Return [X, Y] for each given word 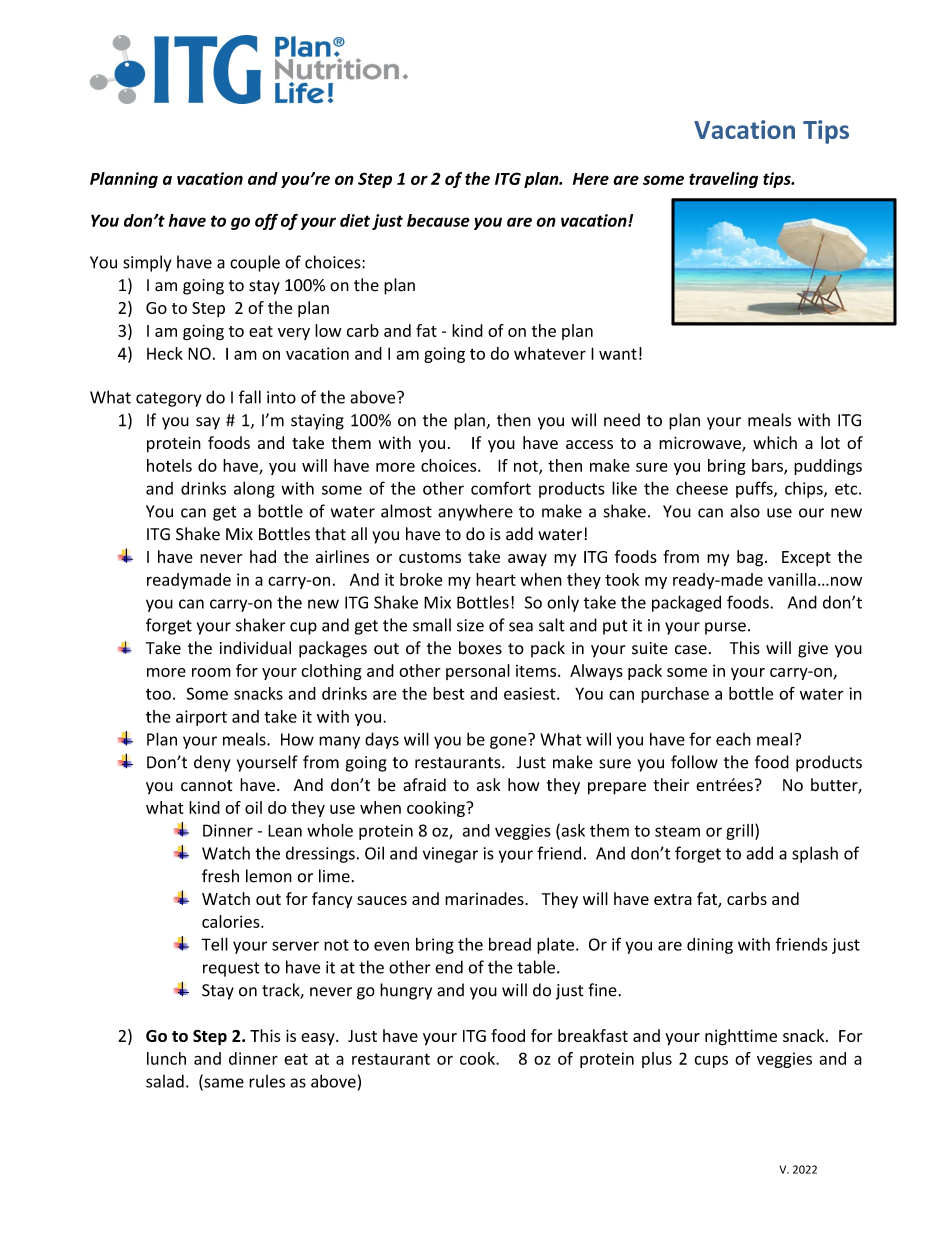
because [438, 220]
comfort [501, 488]
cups [711, 1061]
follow [694, 762]
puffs [755, 489]
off [266, 221]
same [223, 1084]
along [254, 489]
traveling [723, 180]
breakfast [593, 1035]
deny [212, 763]
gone [509, 741]
